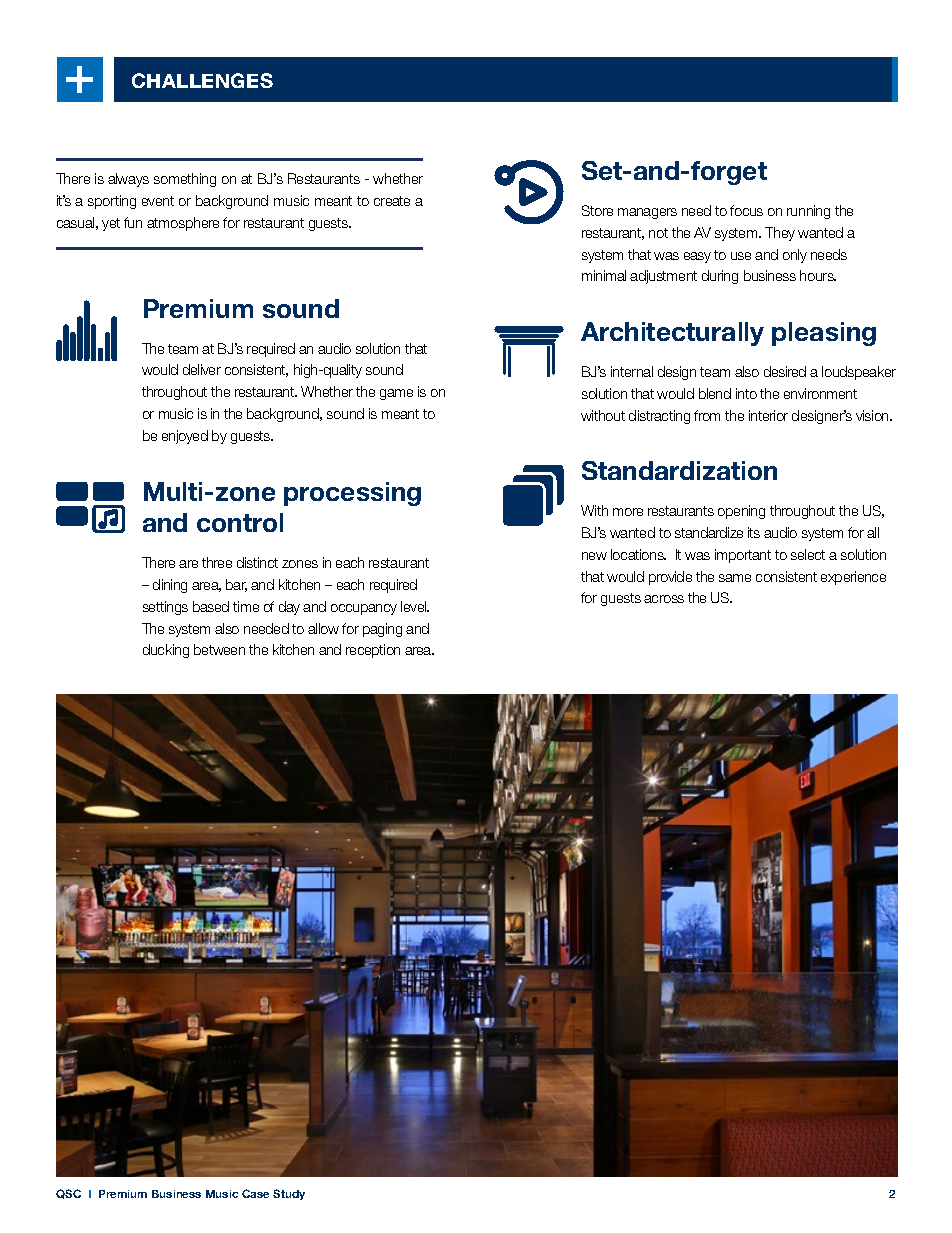 The image size is (952, 1233). What do you see at coordinates (768, 415) in the screenshot?
I see `interior` at bounding box center [768, 415].
